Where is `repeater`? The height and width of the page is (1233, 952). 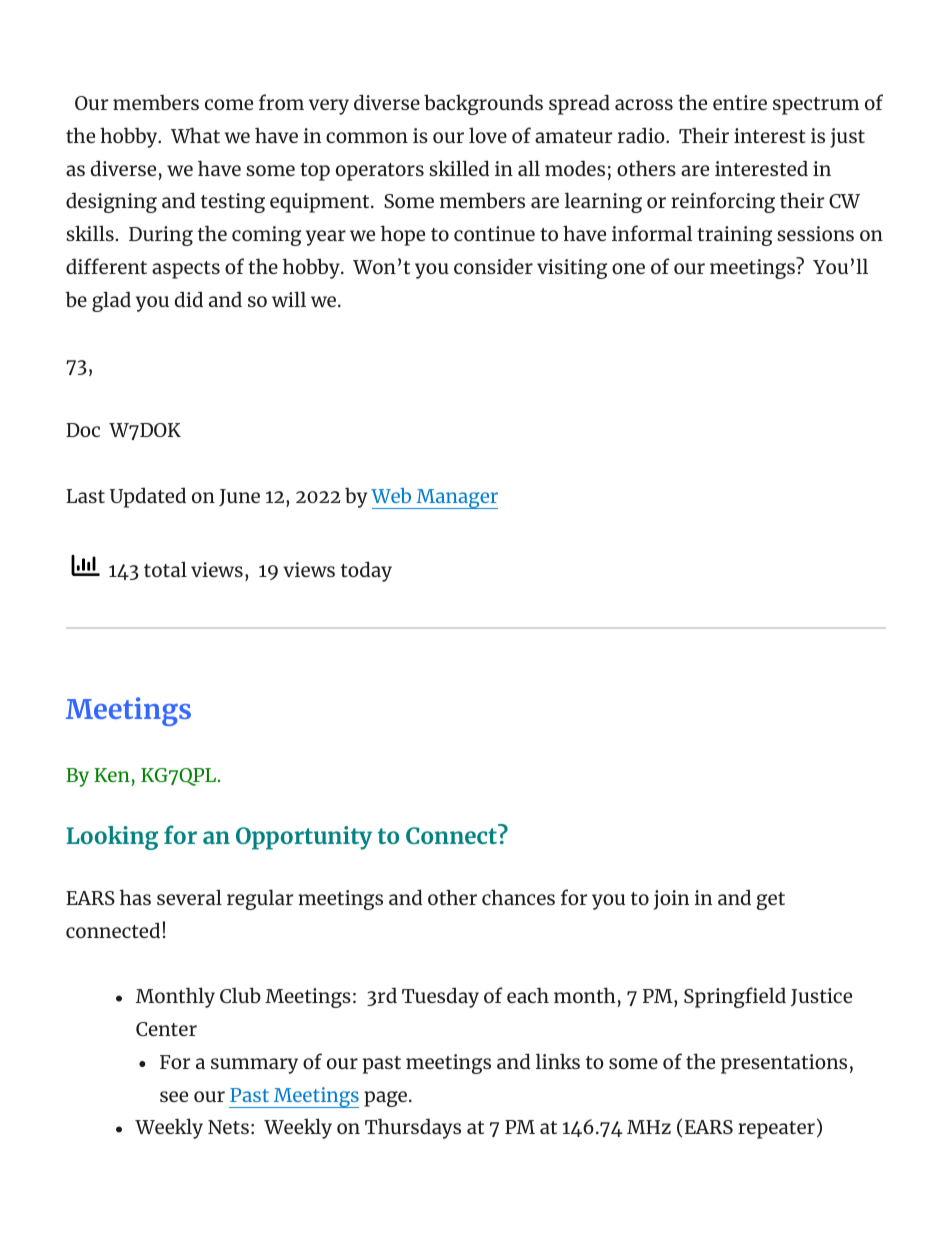 repeater is located at coordinates (776, 1130).
